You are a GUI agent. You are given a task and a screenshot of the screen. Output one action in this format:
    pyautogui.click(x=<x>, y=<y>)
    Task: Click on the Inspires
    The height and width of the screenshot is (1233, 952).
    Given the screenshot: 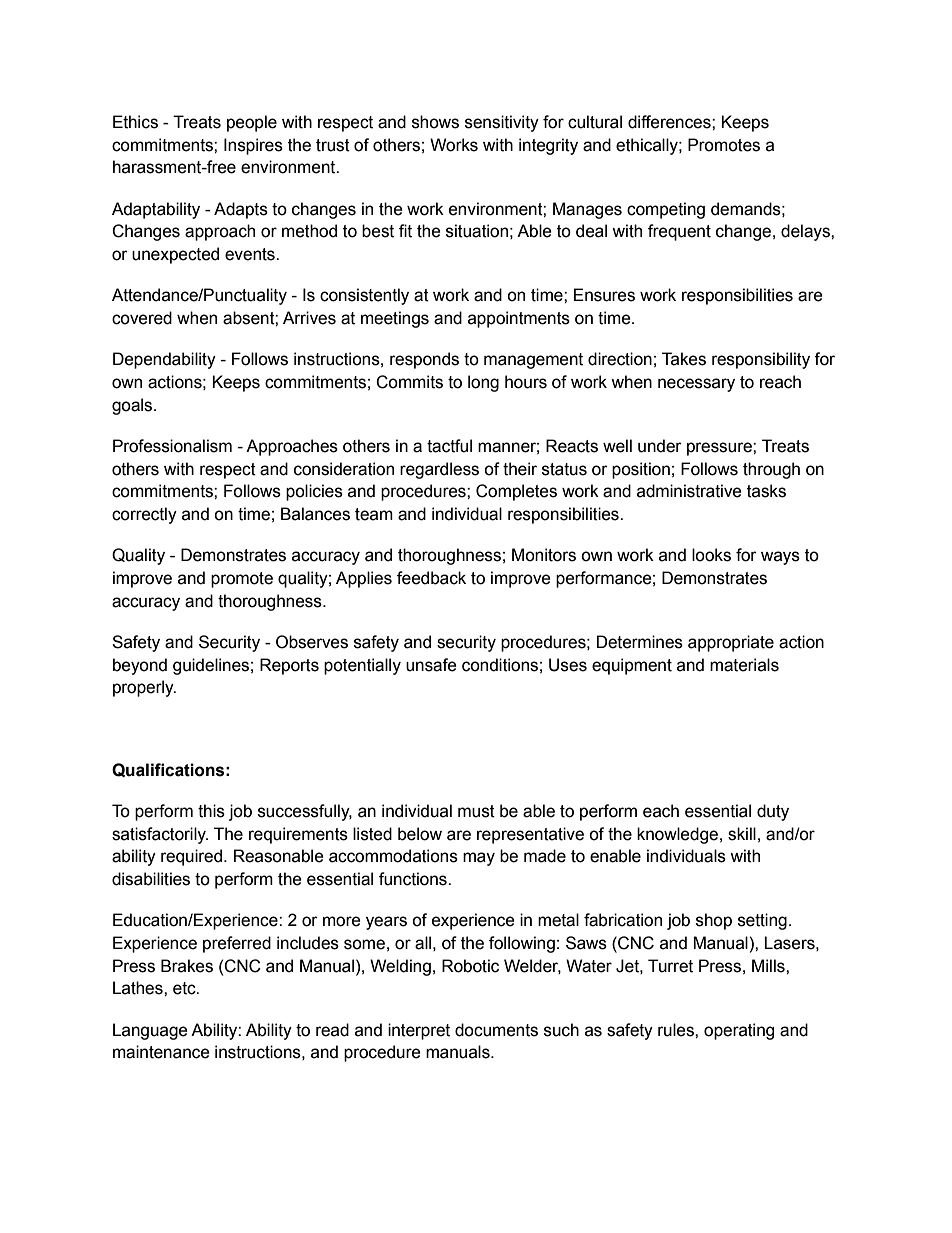 What is the action you would take?
    pyautogui.click(x=253, y=146)
